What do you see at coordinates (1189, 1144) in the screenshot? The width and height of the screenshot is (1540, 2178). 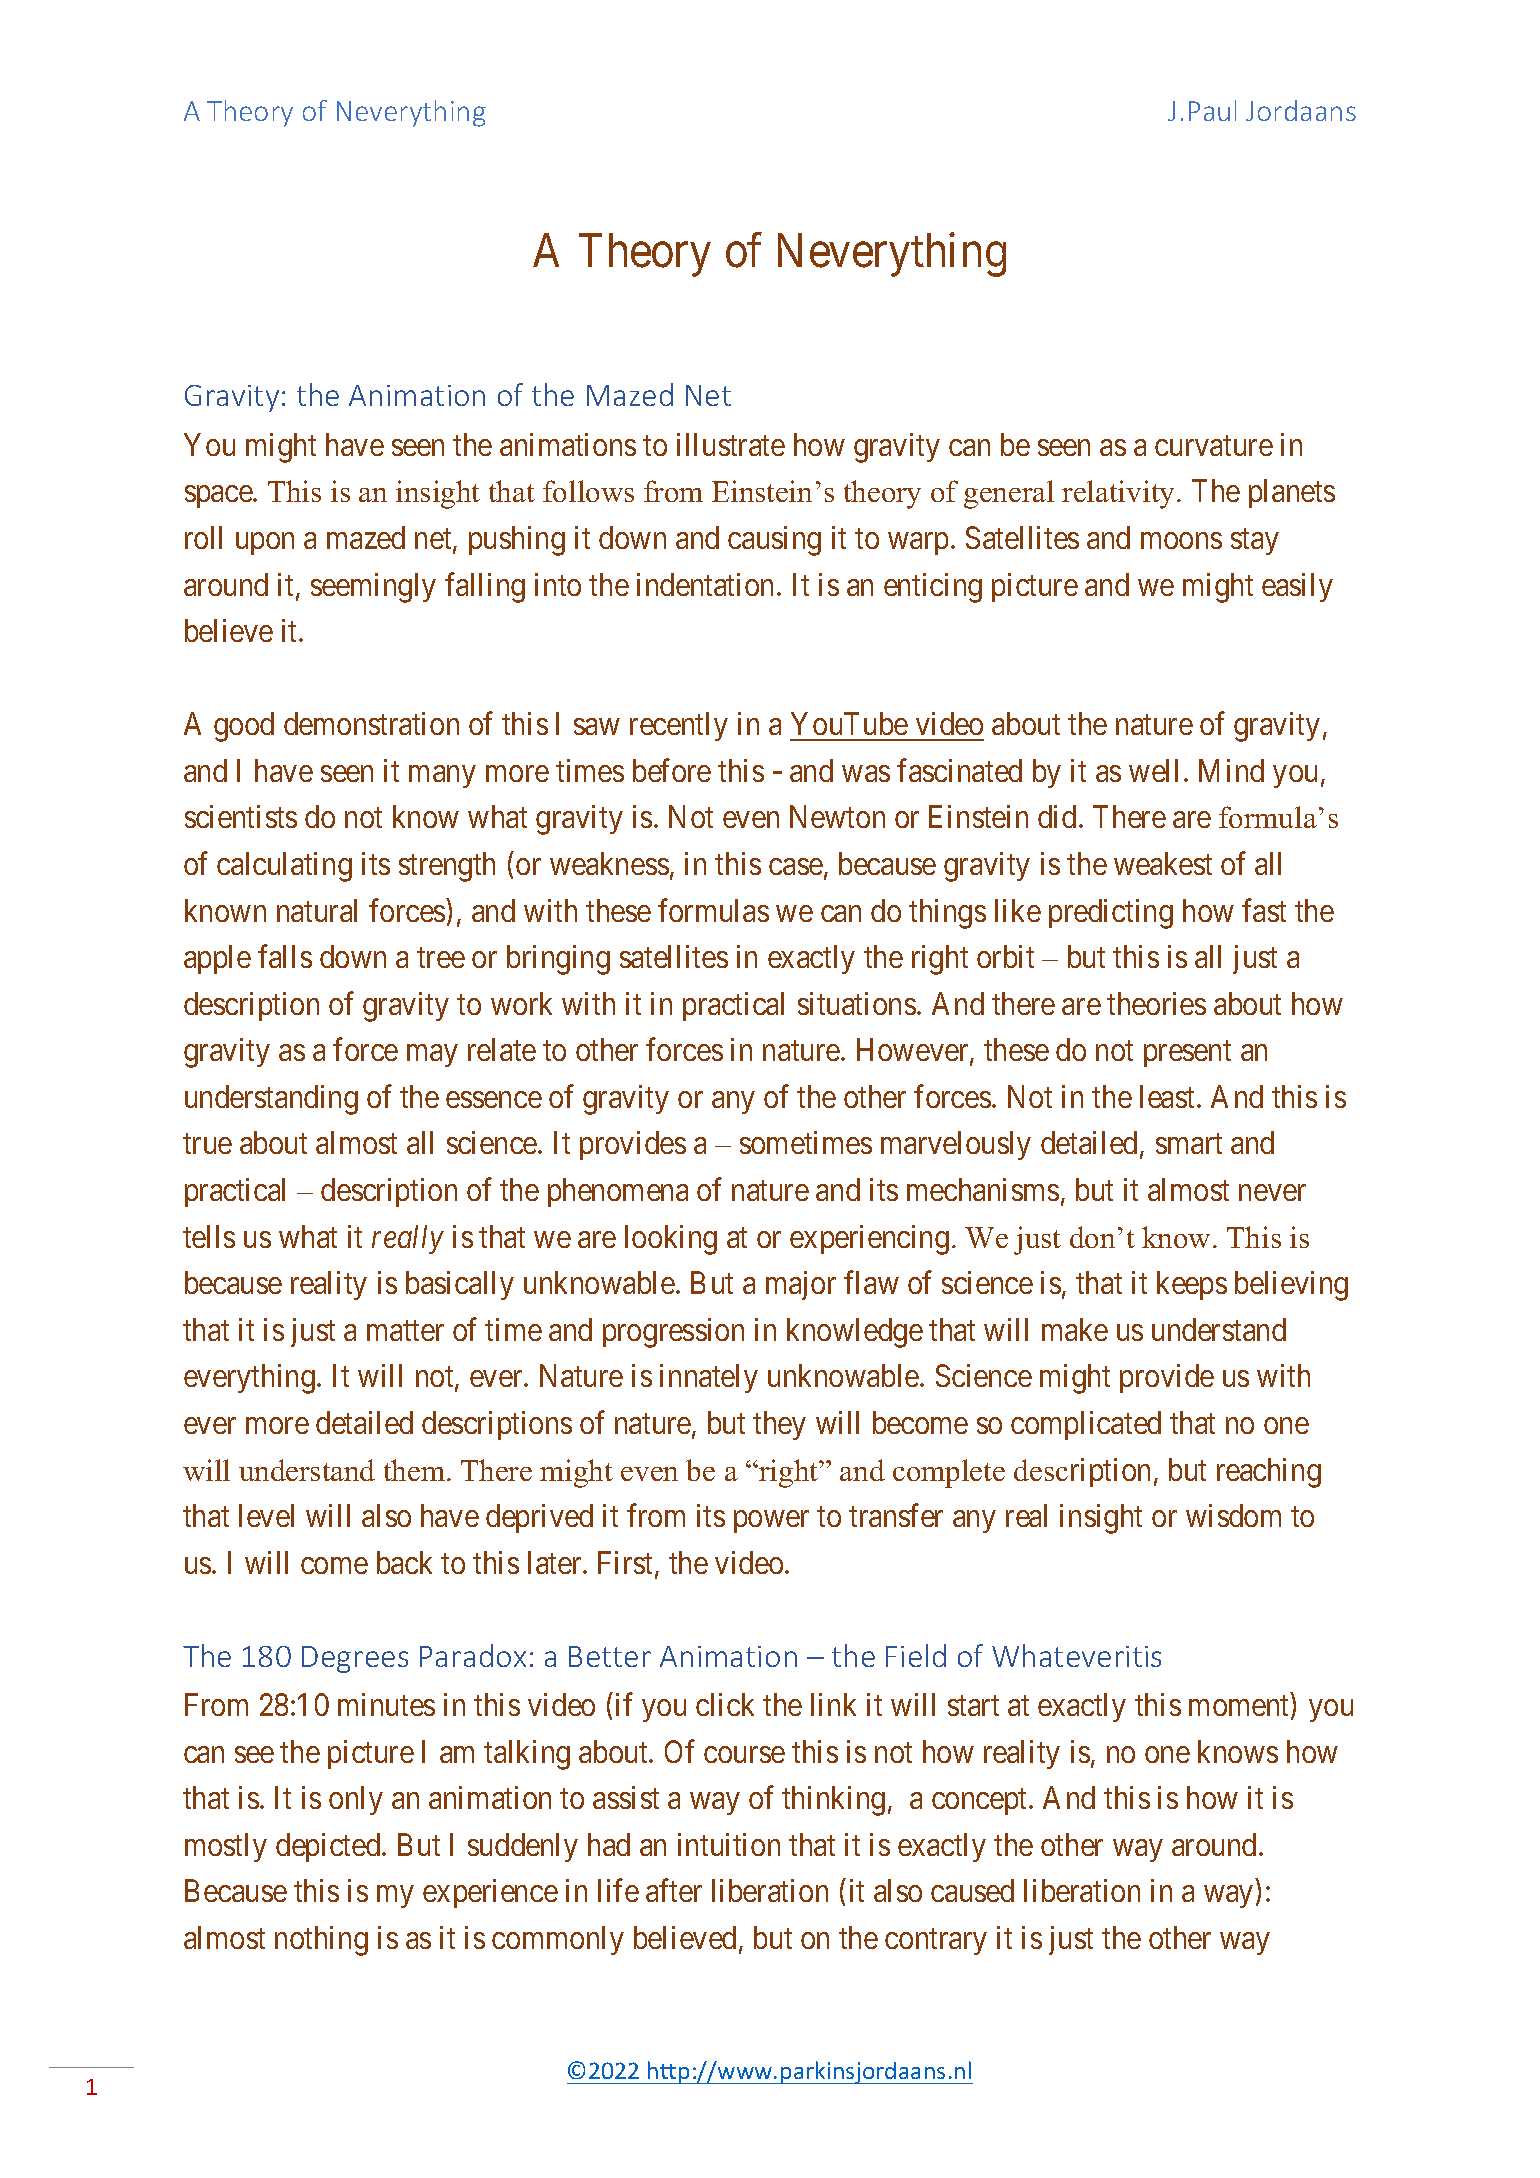 I see `smart` at bounding box center [1189, 1144].
